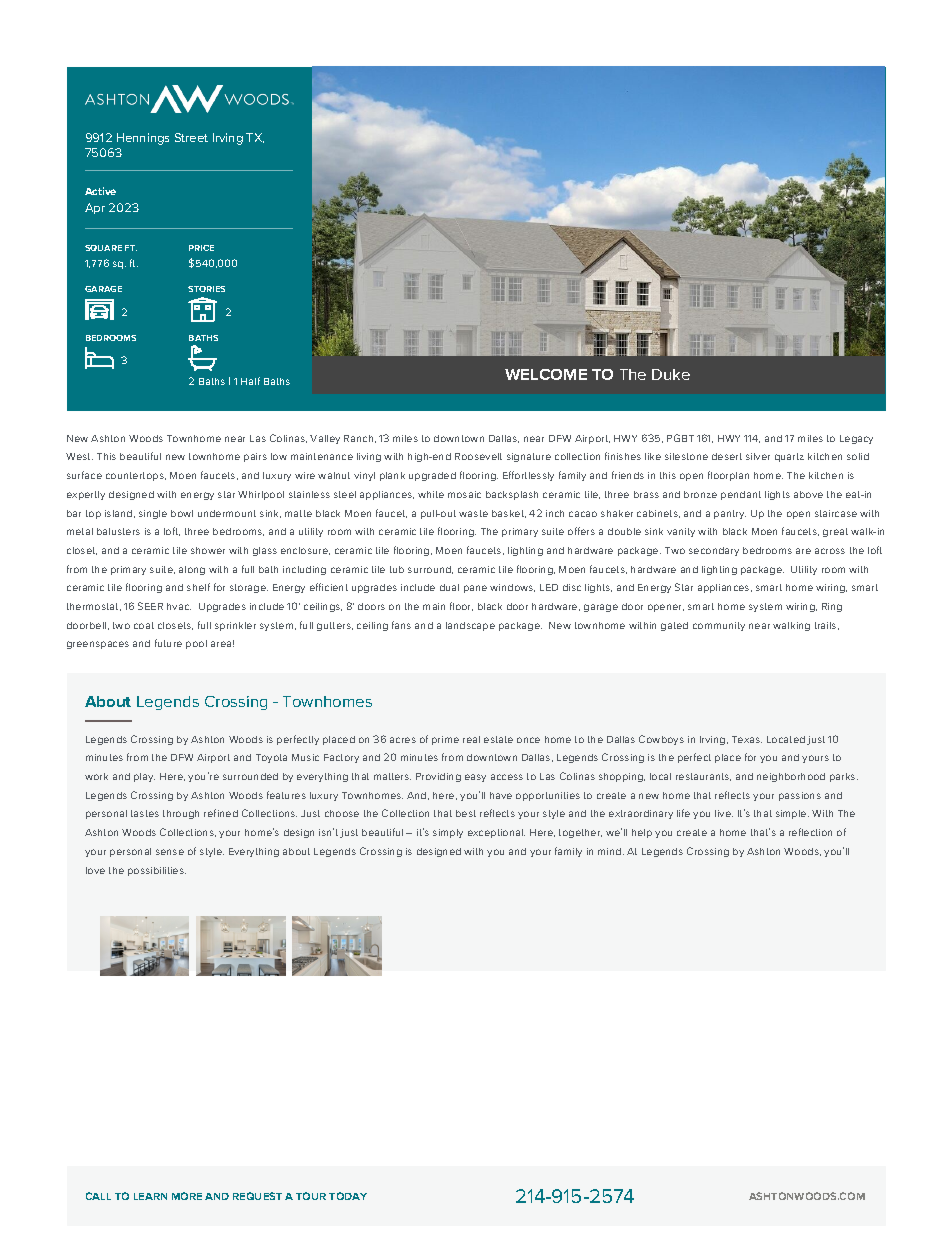 The width and height of the screenshot is (952, 1233). Describe the element at coordinates (348, 1196) in the screenshot. I see `TODAY` at that location.
